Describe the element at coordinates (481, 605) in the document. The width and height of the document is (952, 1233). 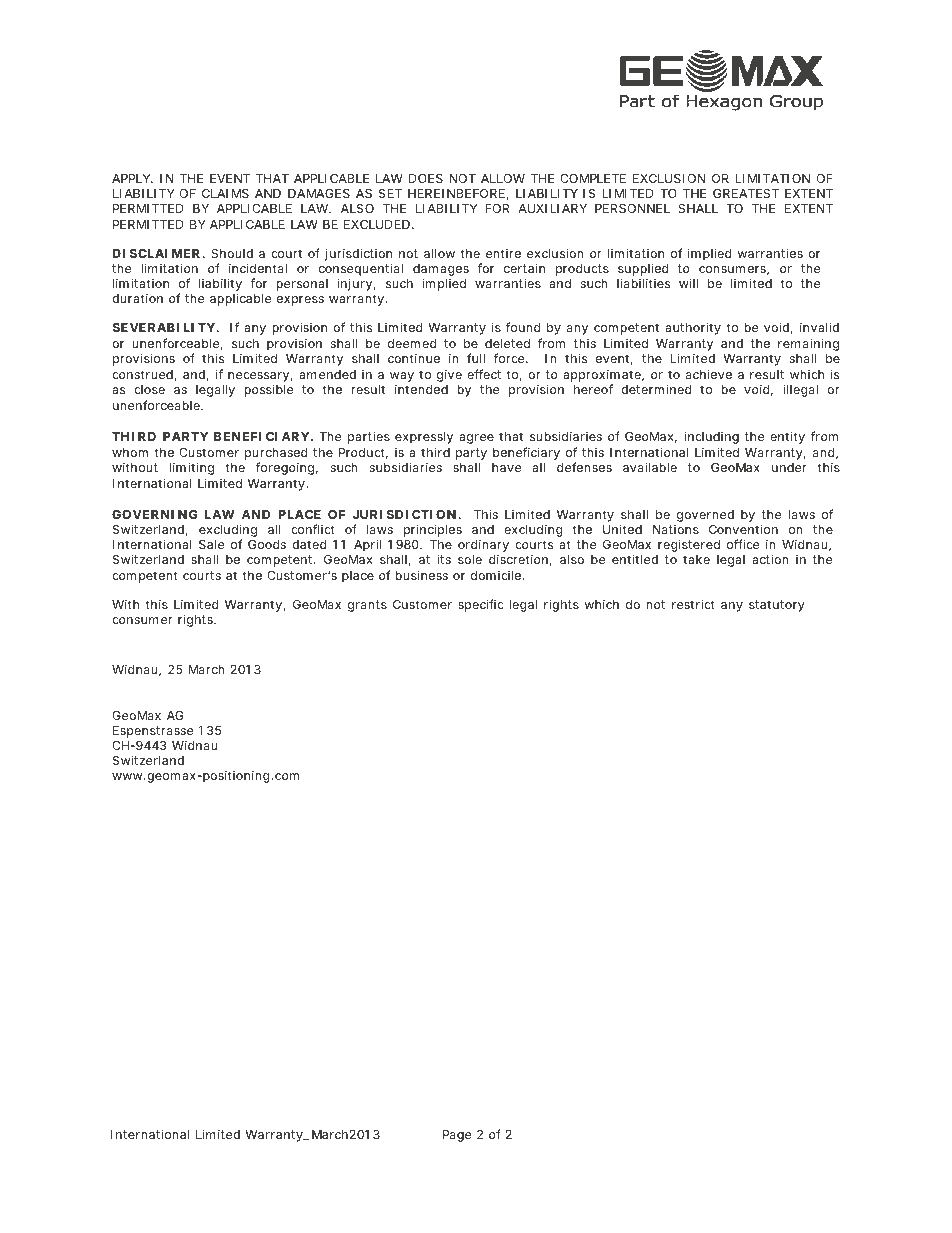
I see `specific` at that location.
